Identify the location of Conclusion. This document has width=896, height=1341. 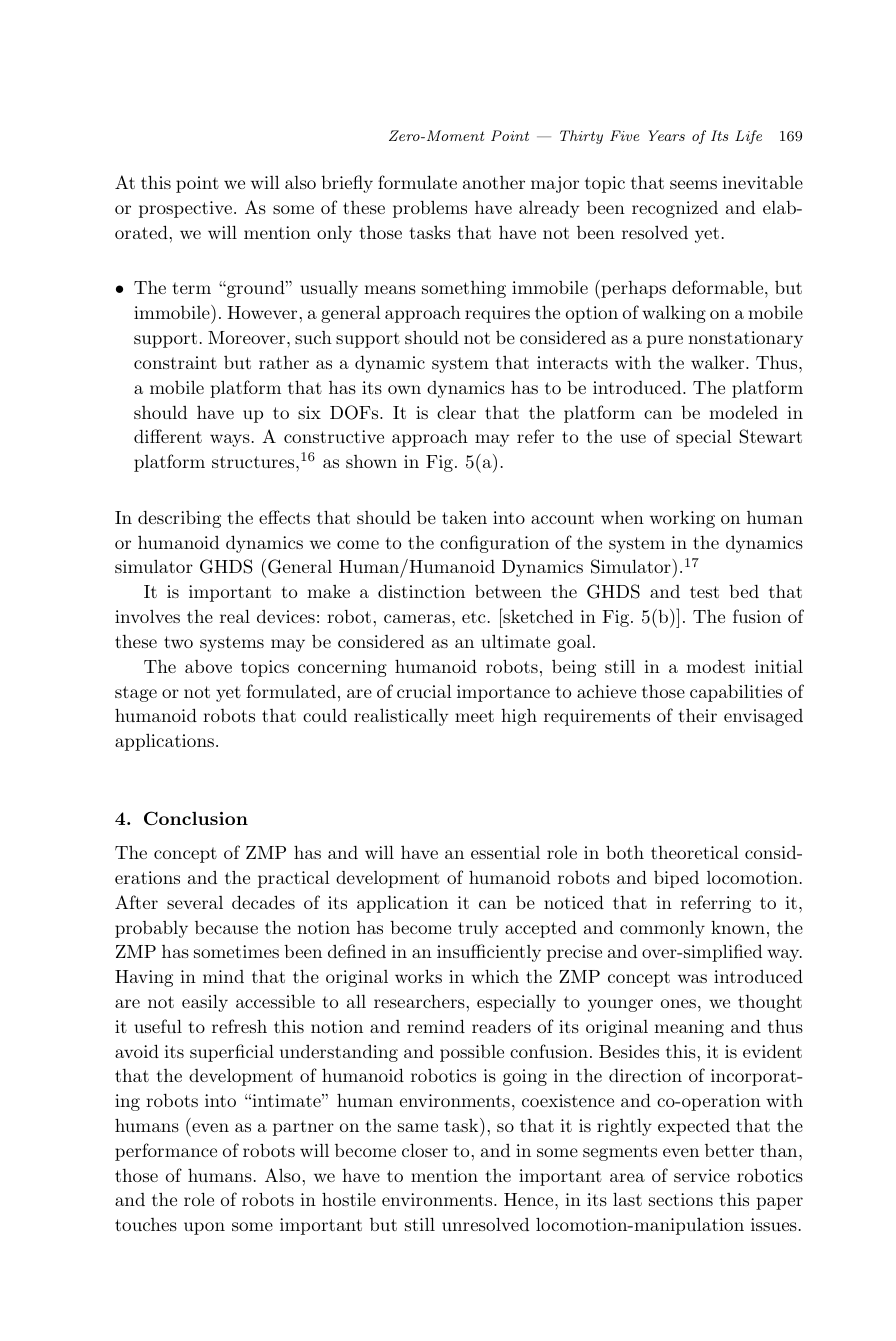
(196, 818).
